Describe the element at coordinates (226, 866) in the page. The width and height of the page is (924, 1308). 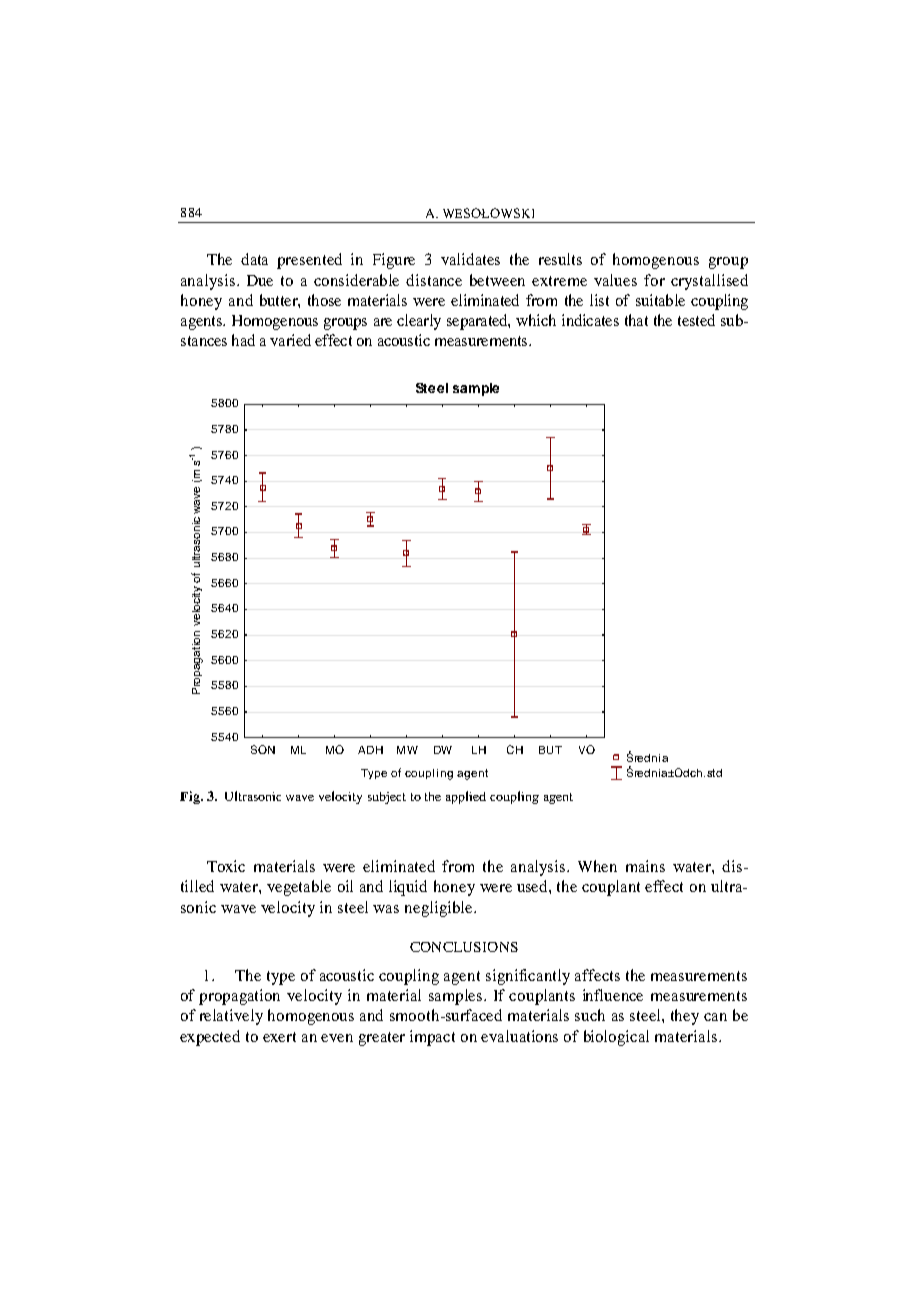
I see `Toxic` at that location.
